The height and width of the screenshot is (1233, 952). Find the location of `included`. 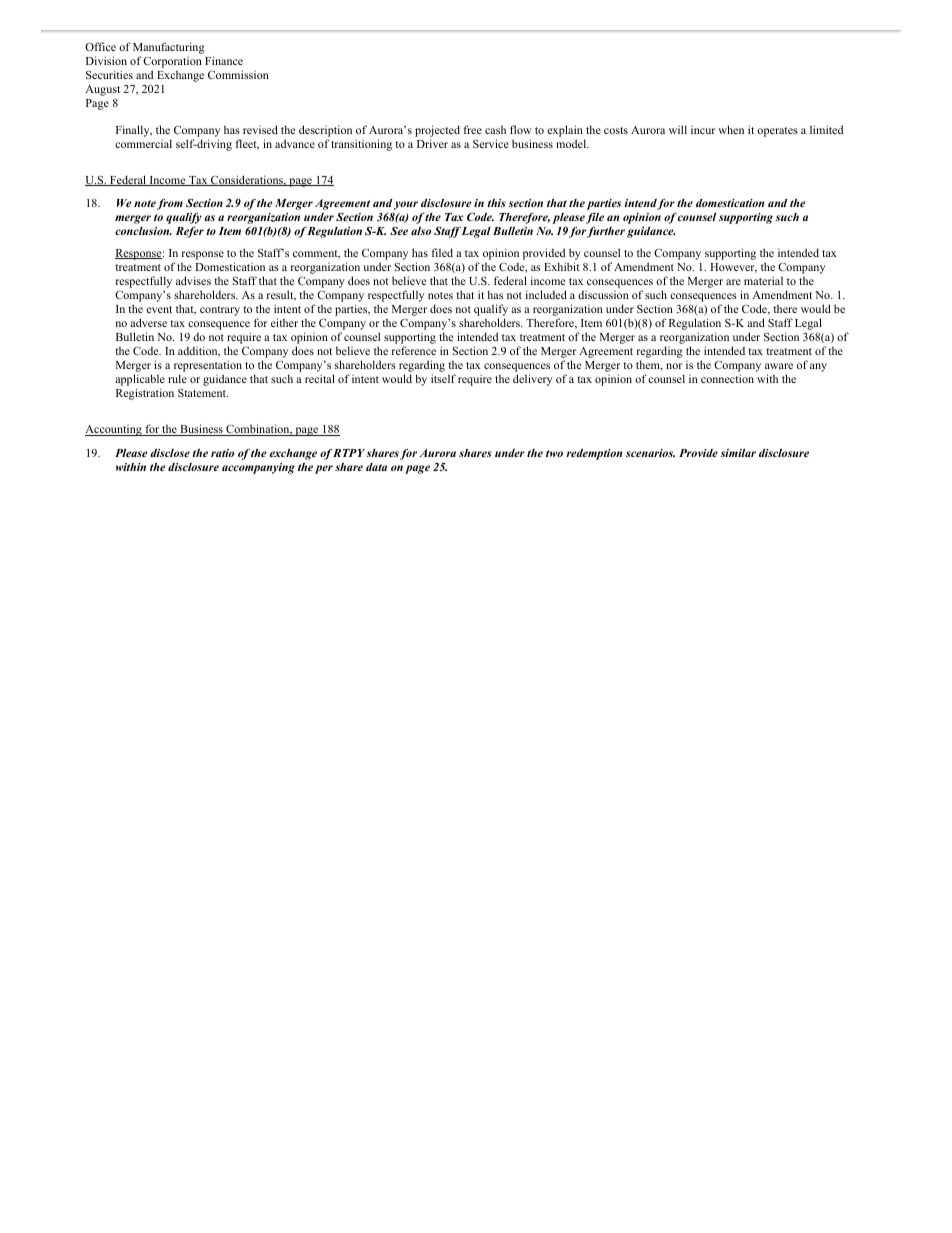

included is located at coordinates (546, 294).
